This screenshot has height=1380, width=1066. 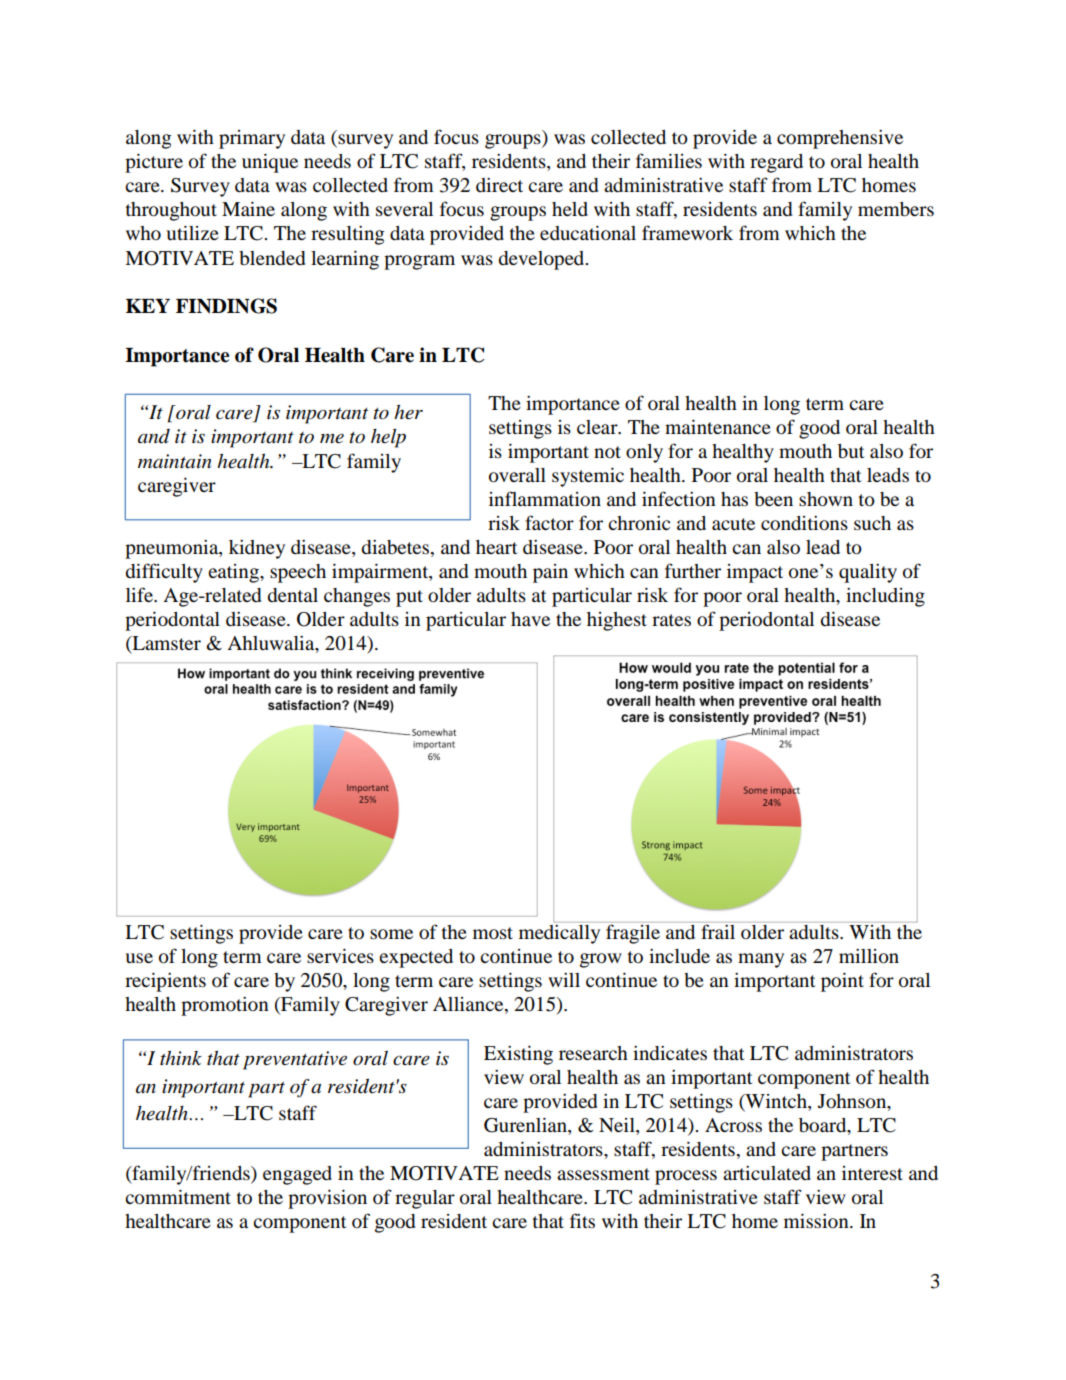 What do you see at coordinates (292, 595) in the screenshot?
I see `dental` at bounding box center [292, 595].
